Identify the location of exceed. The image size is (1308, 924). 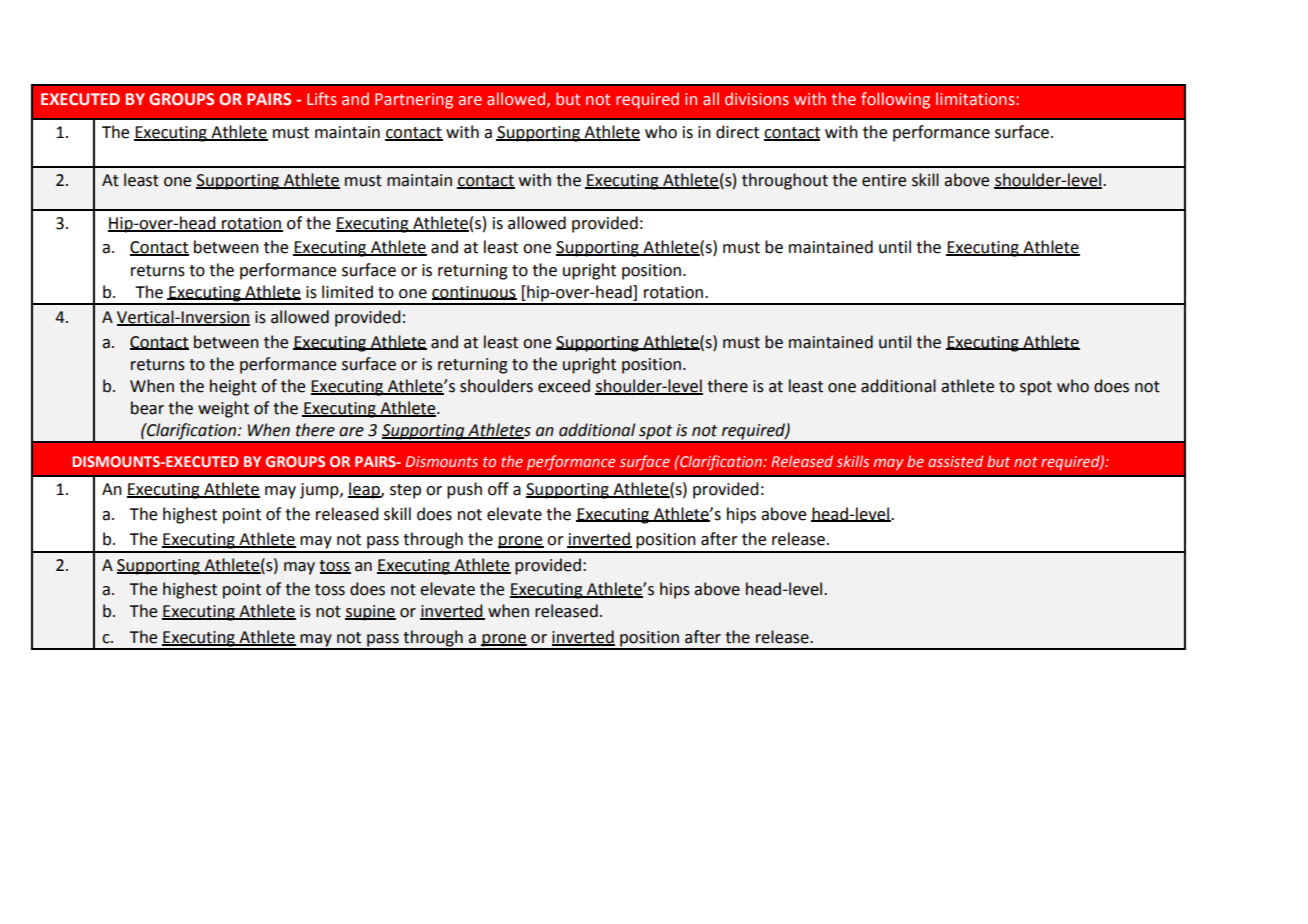
(564, 386).
